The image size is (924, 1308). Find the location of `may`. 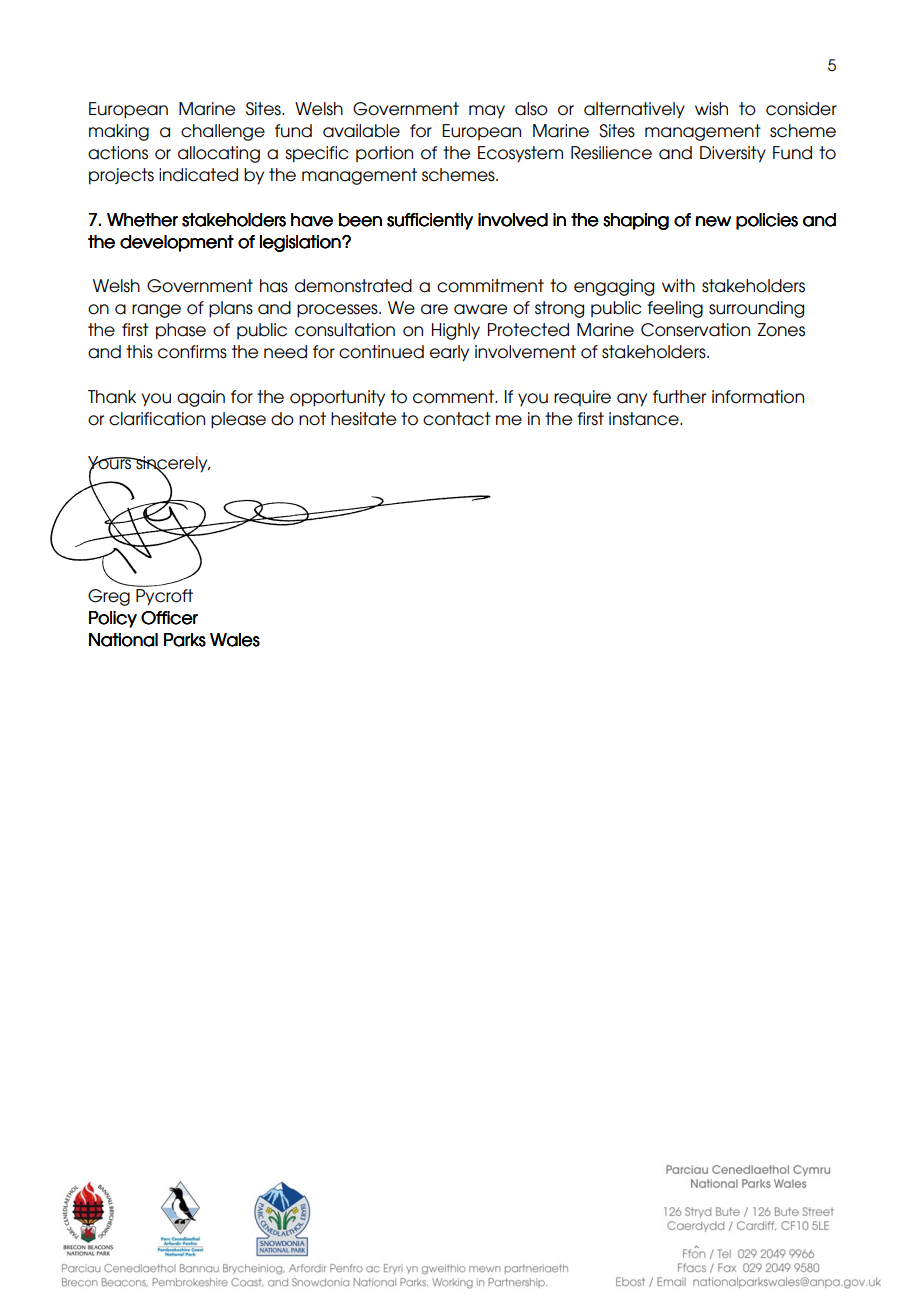

may is located at coordinates (487, 111).
